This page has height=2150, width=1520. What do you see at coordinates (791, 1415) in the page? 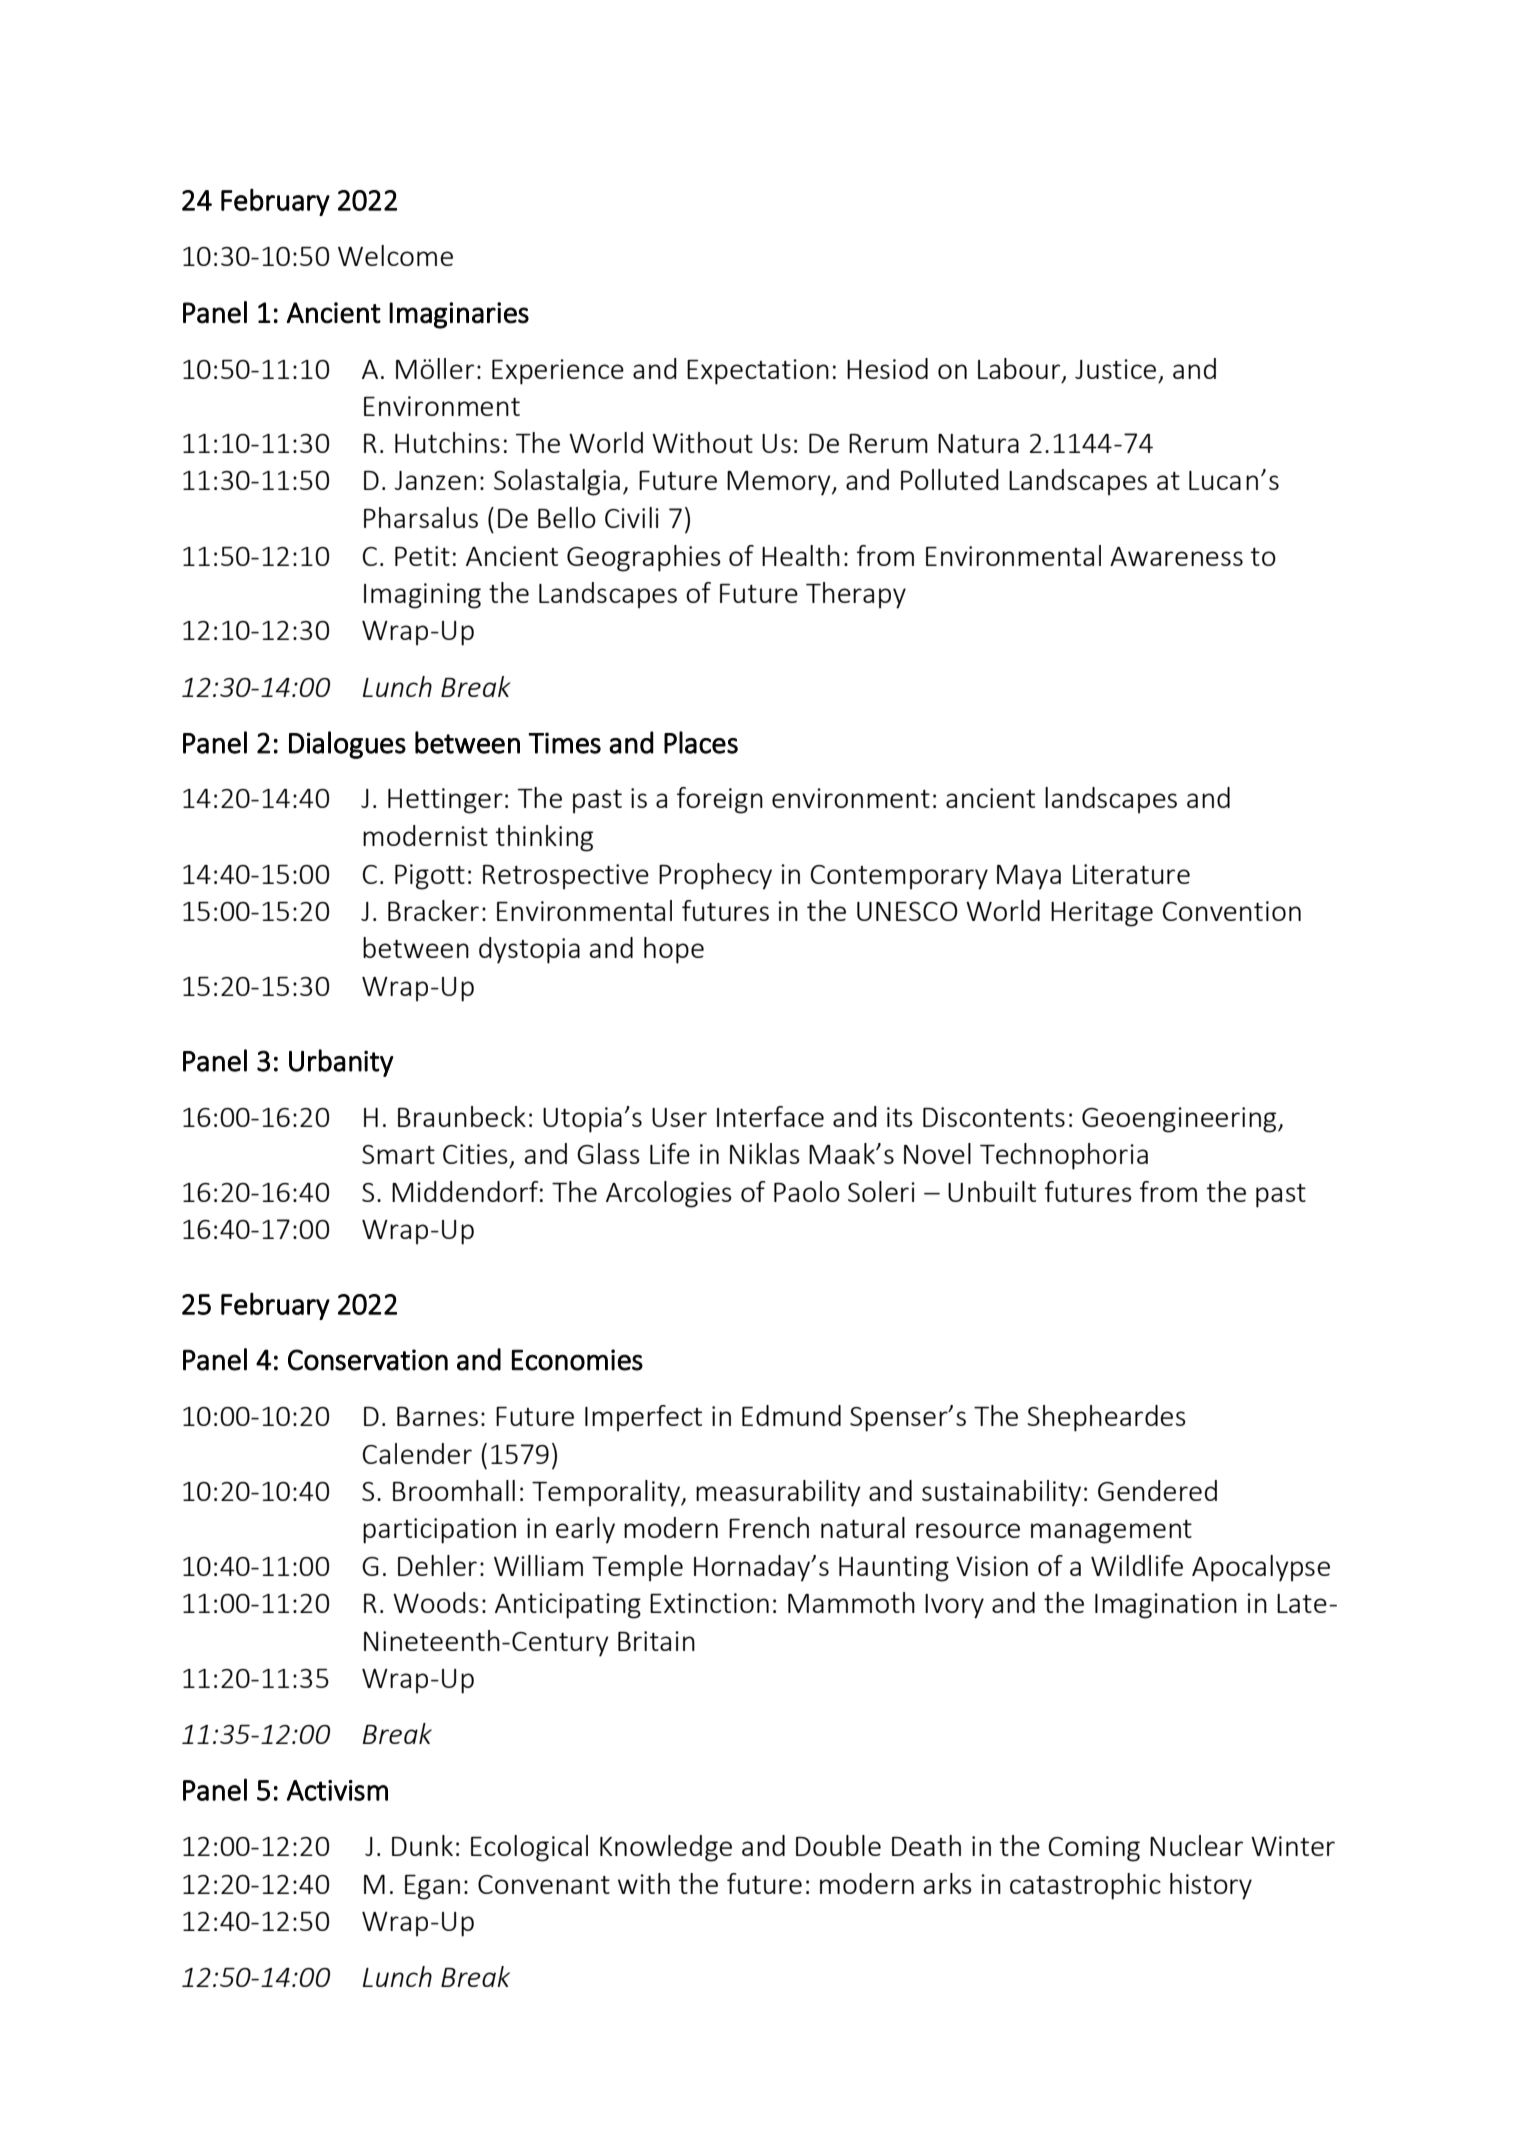
I see `Edmund` at bounding box center [791, 1415].
